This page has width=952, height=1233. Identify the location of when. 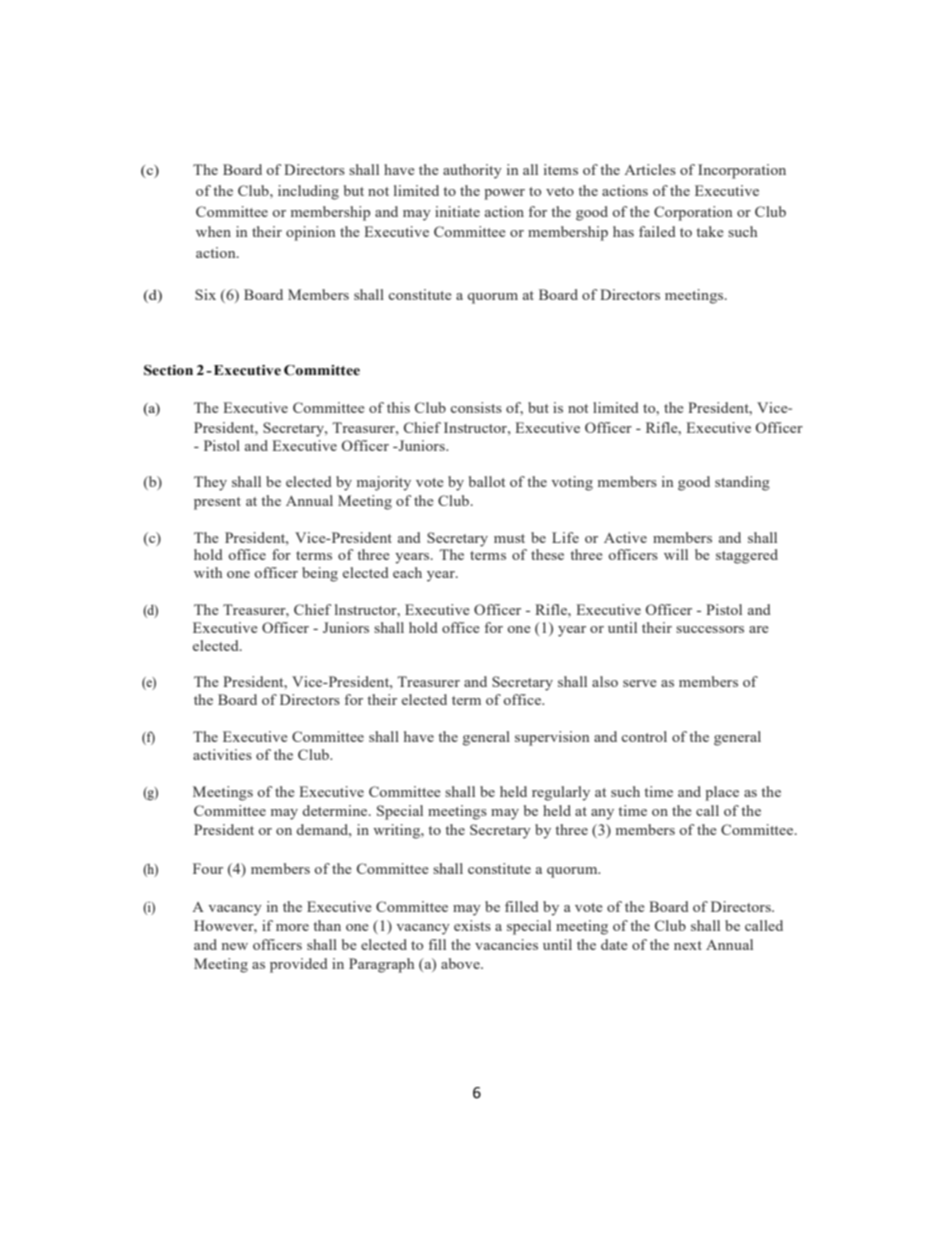
(213, 231).
